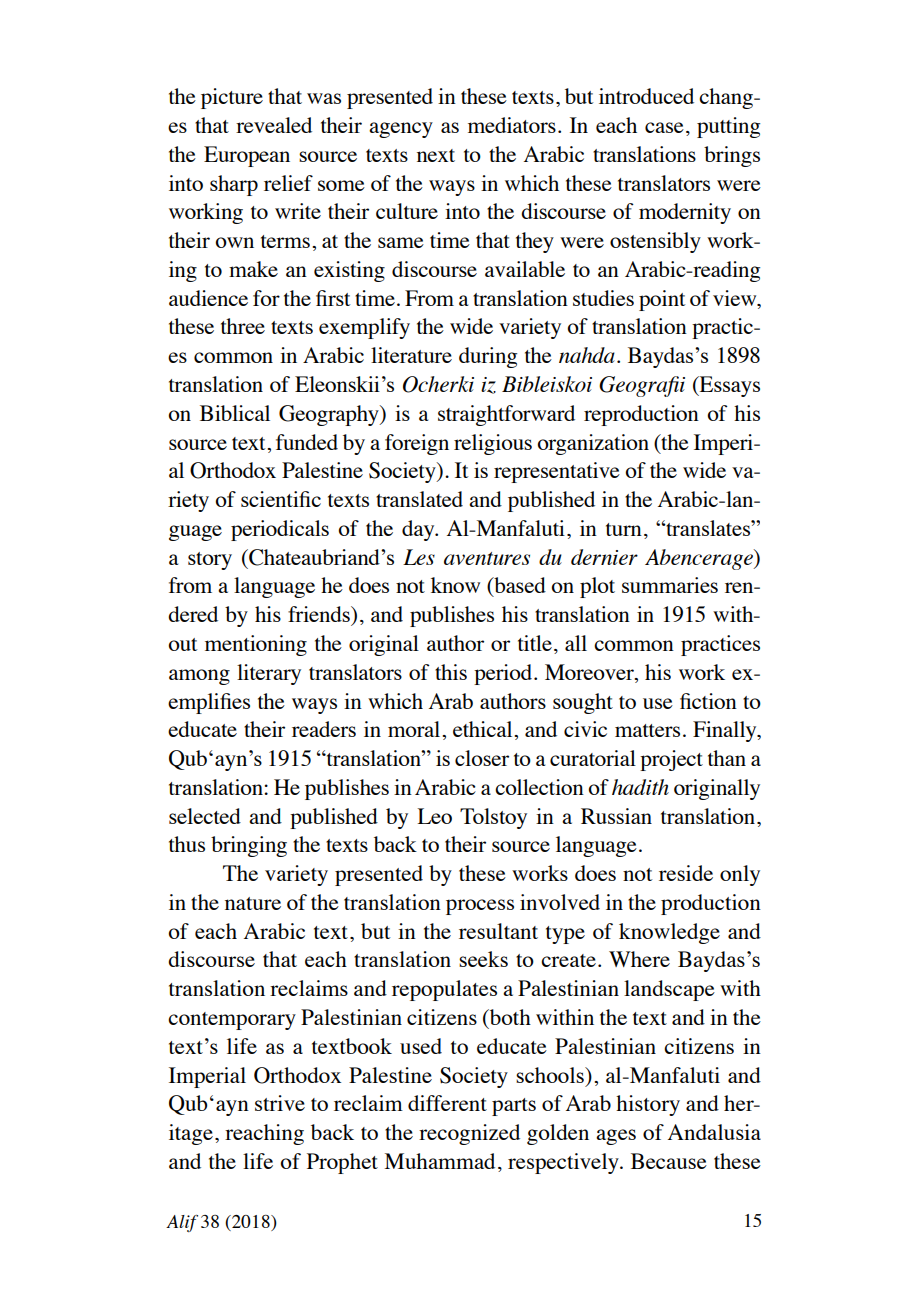 The image size is (924, 1305). I want to click on next, so click(436, 155).
